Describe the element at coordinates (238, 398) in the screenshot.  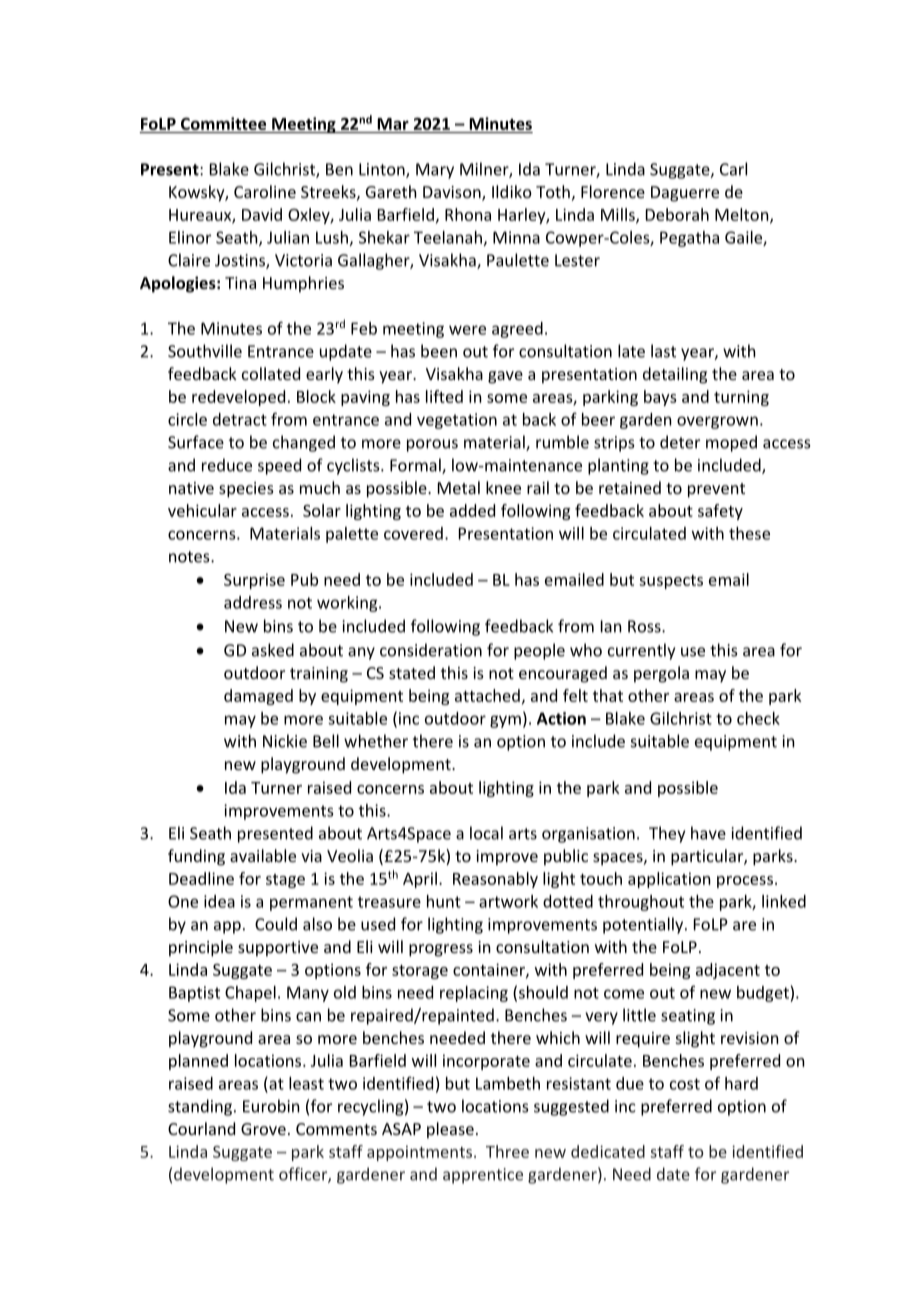
I see `redeveloped` at that location.
